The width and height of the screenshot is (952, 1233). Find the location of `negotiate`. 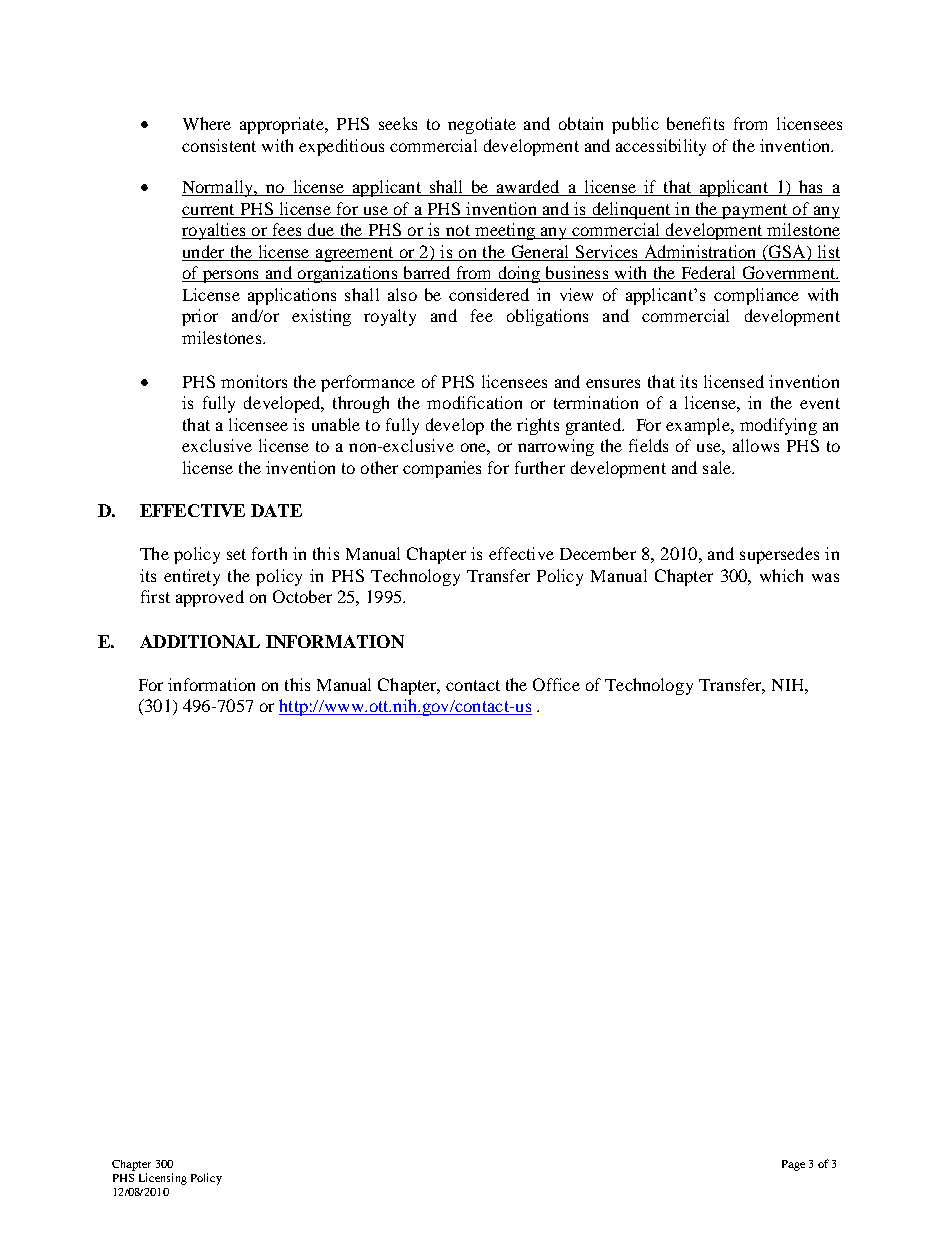

negotiate is located at coordinates (482, 125).
